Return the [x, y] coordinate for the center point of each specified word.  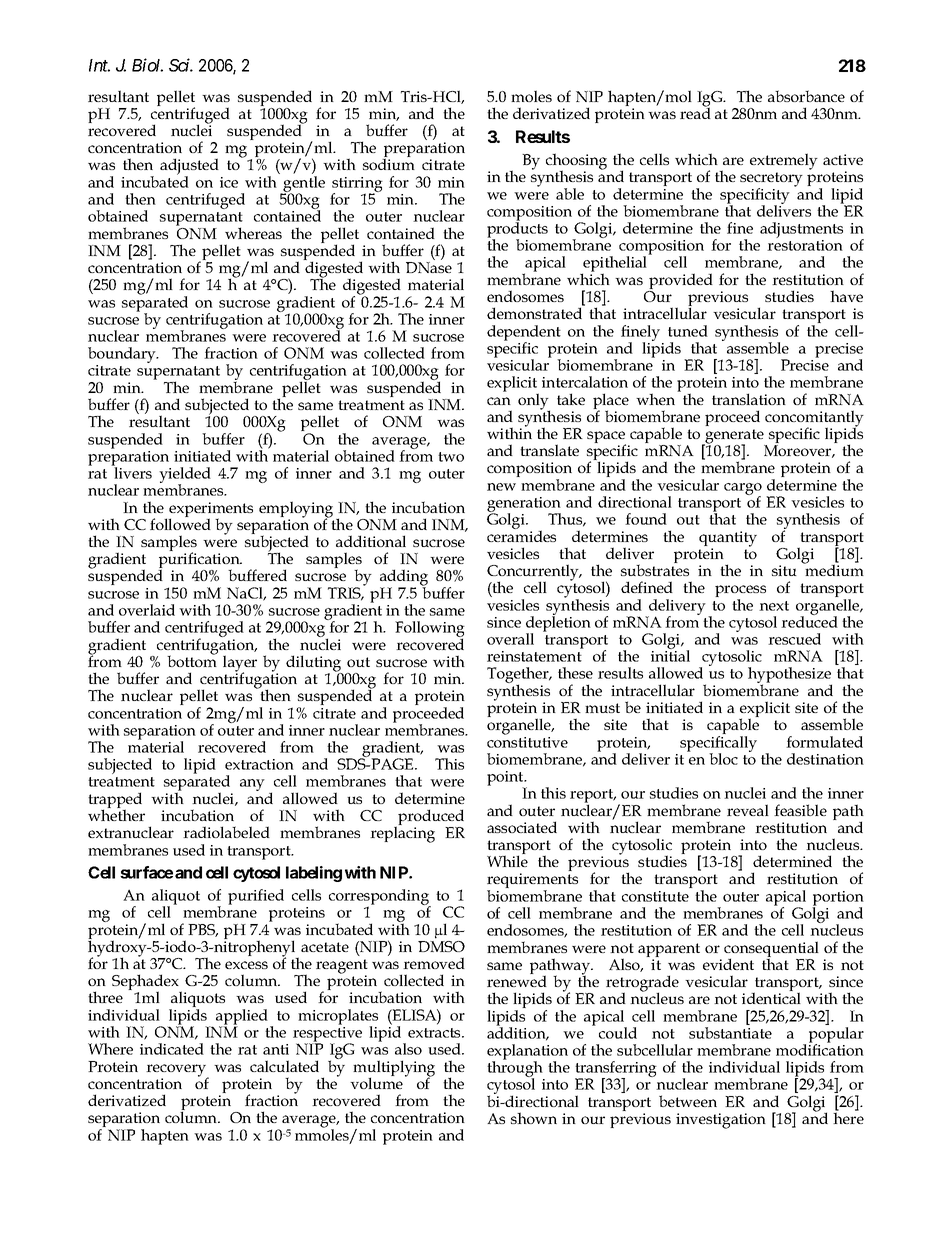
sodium [389, 164]
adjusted [189, 167]
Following [430, 630]
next [774, 606]
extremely [784, 161]
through [516, 1069]
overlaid [147, 610]
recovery [177, 1071]
